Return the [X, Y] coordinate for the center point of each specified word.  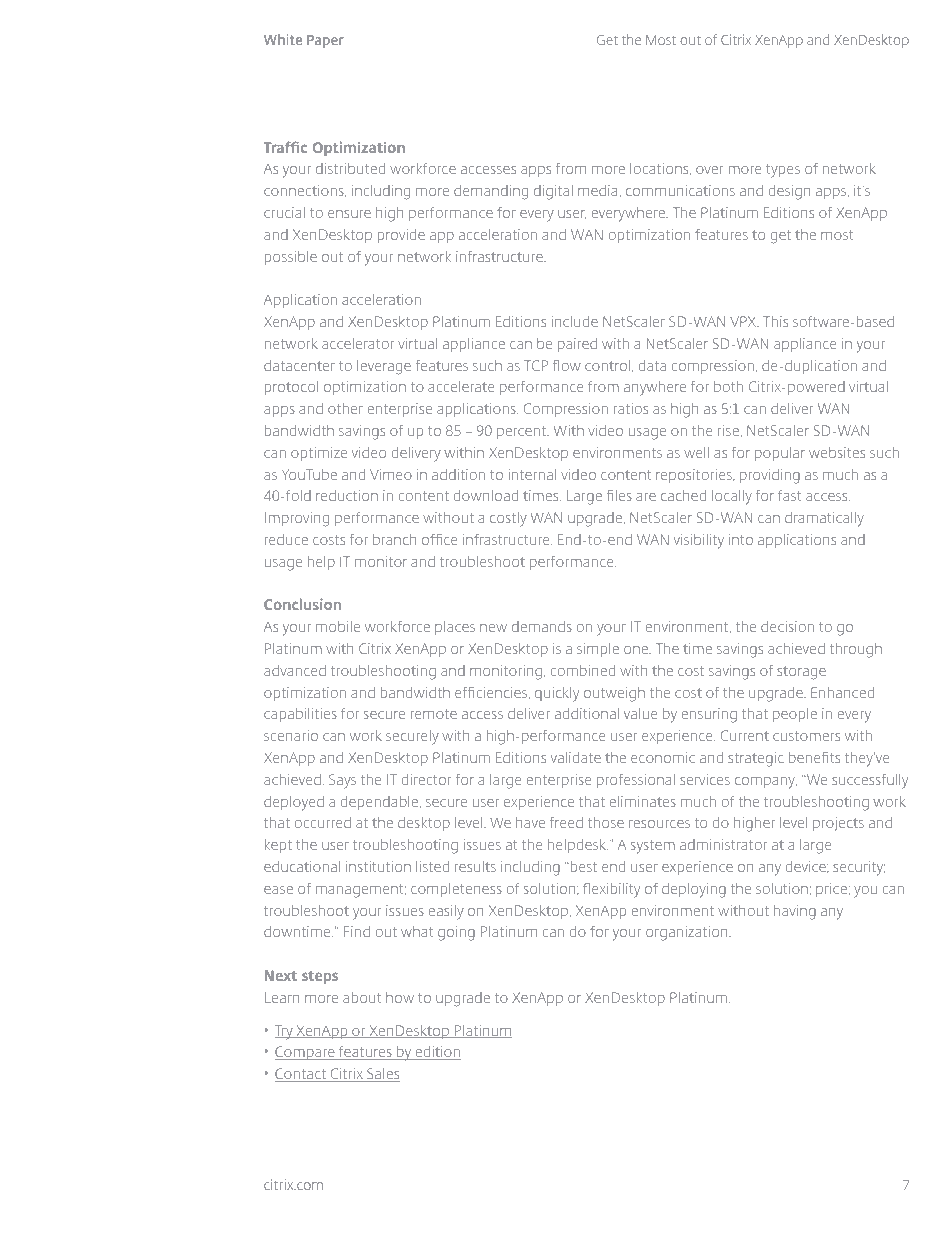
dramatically [824, 519]
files [619, 495]
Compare [306, 1053]
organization [688, 933]
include [575, 321]
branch [394, 539]
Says [342, 781]
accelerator [358, 343]
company [766, 783]
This [775, 321]
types [783, 171]
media [597, 190]
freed [566, 822]
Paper [325, 41]
